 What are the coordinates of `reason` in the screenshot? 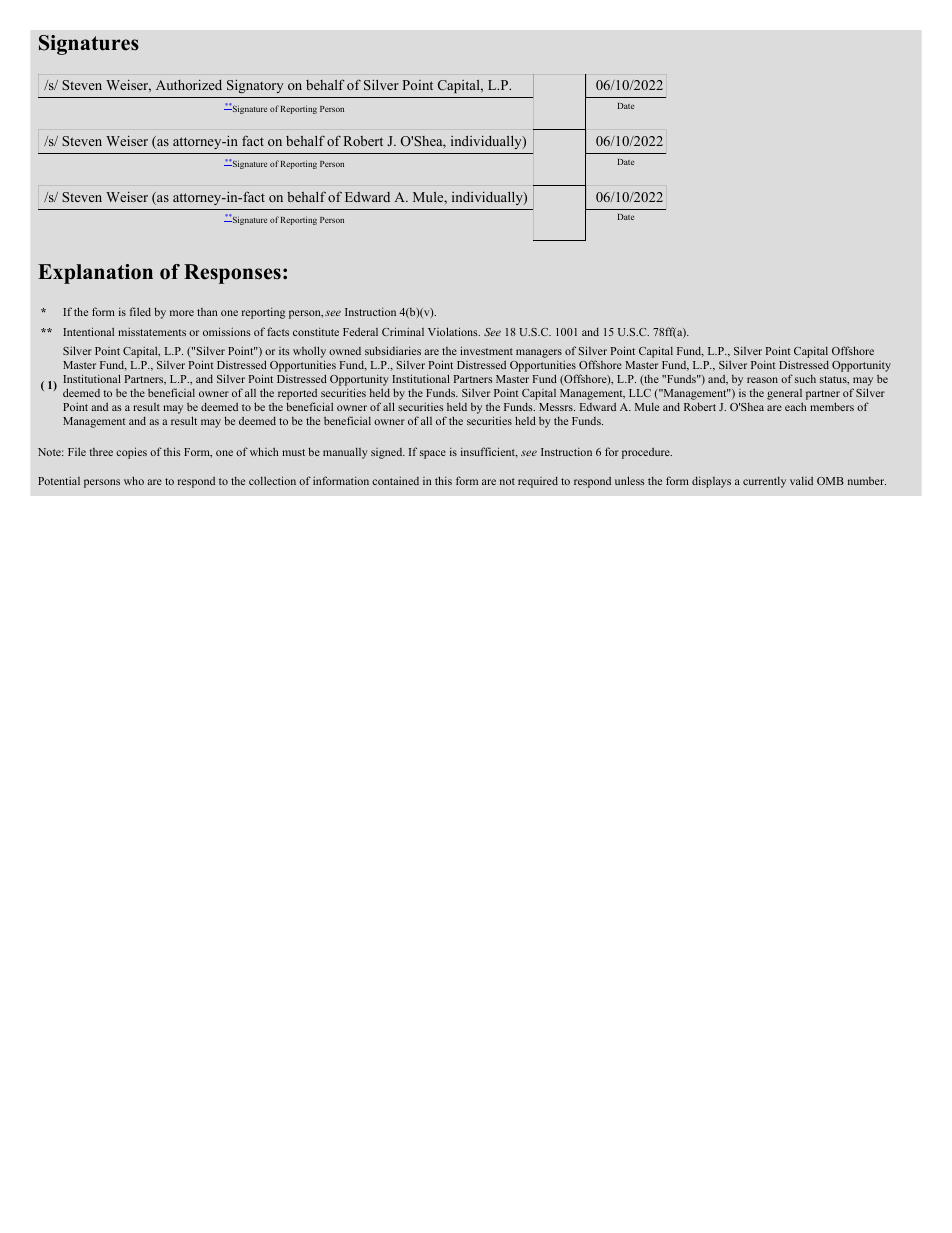 It's located at (762, 380).
